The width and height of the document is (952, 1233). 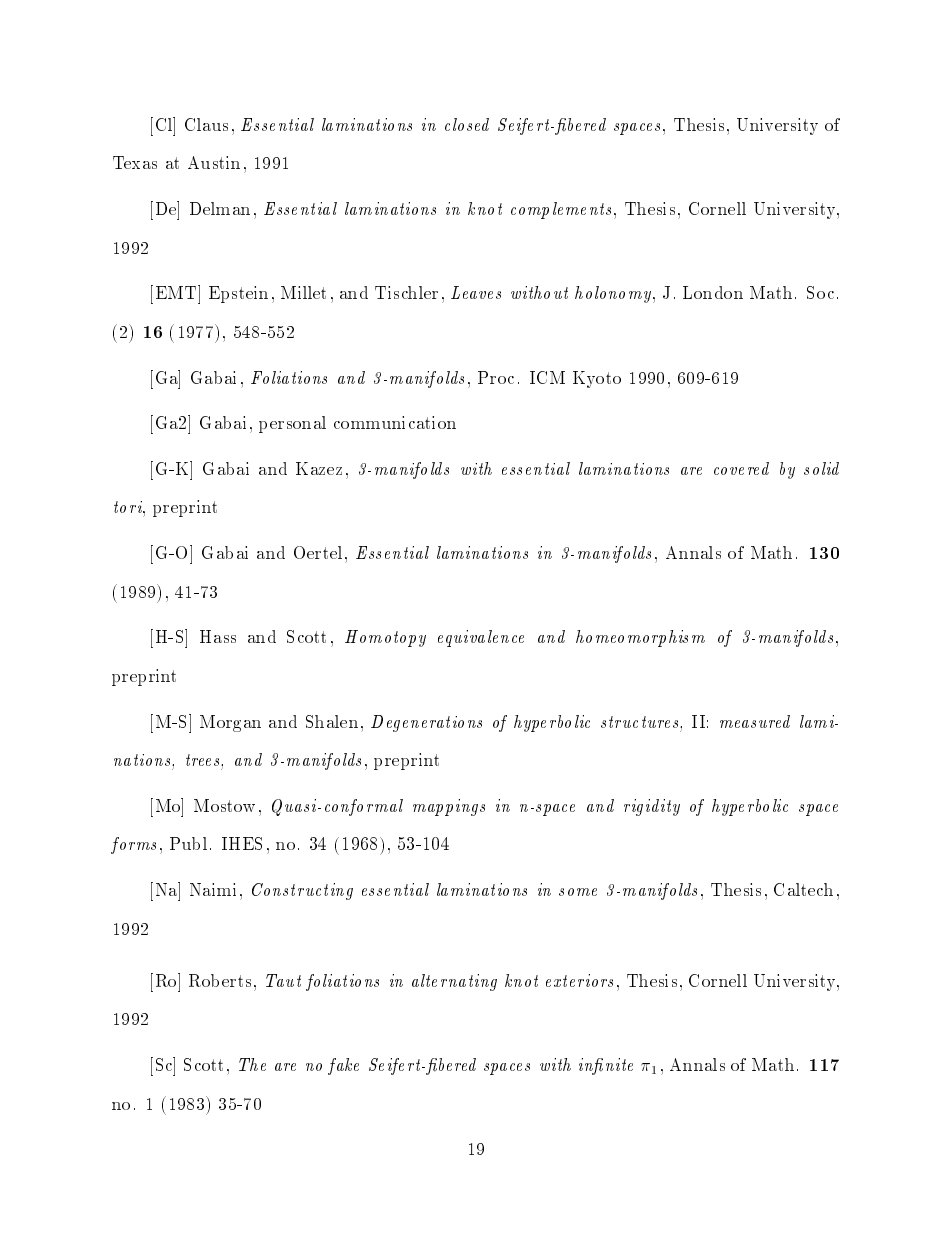 I want to click on Roberts, so click(x=220, y=980).
